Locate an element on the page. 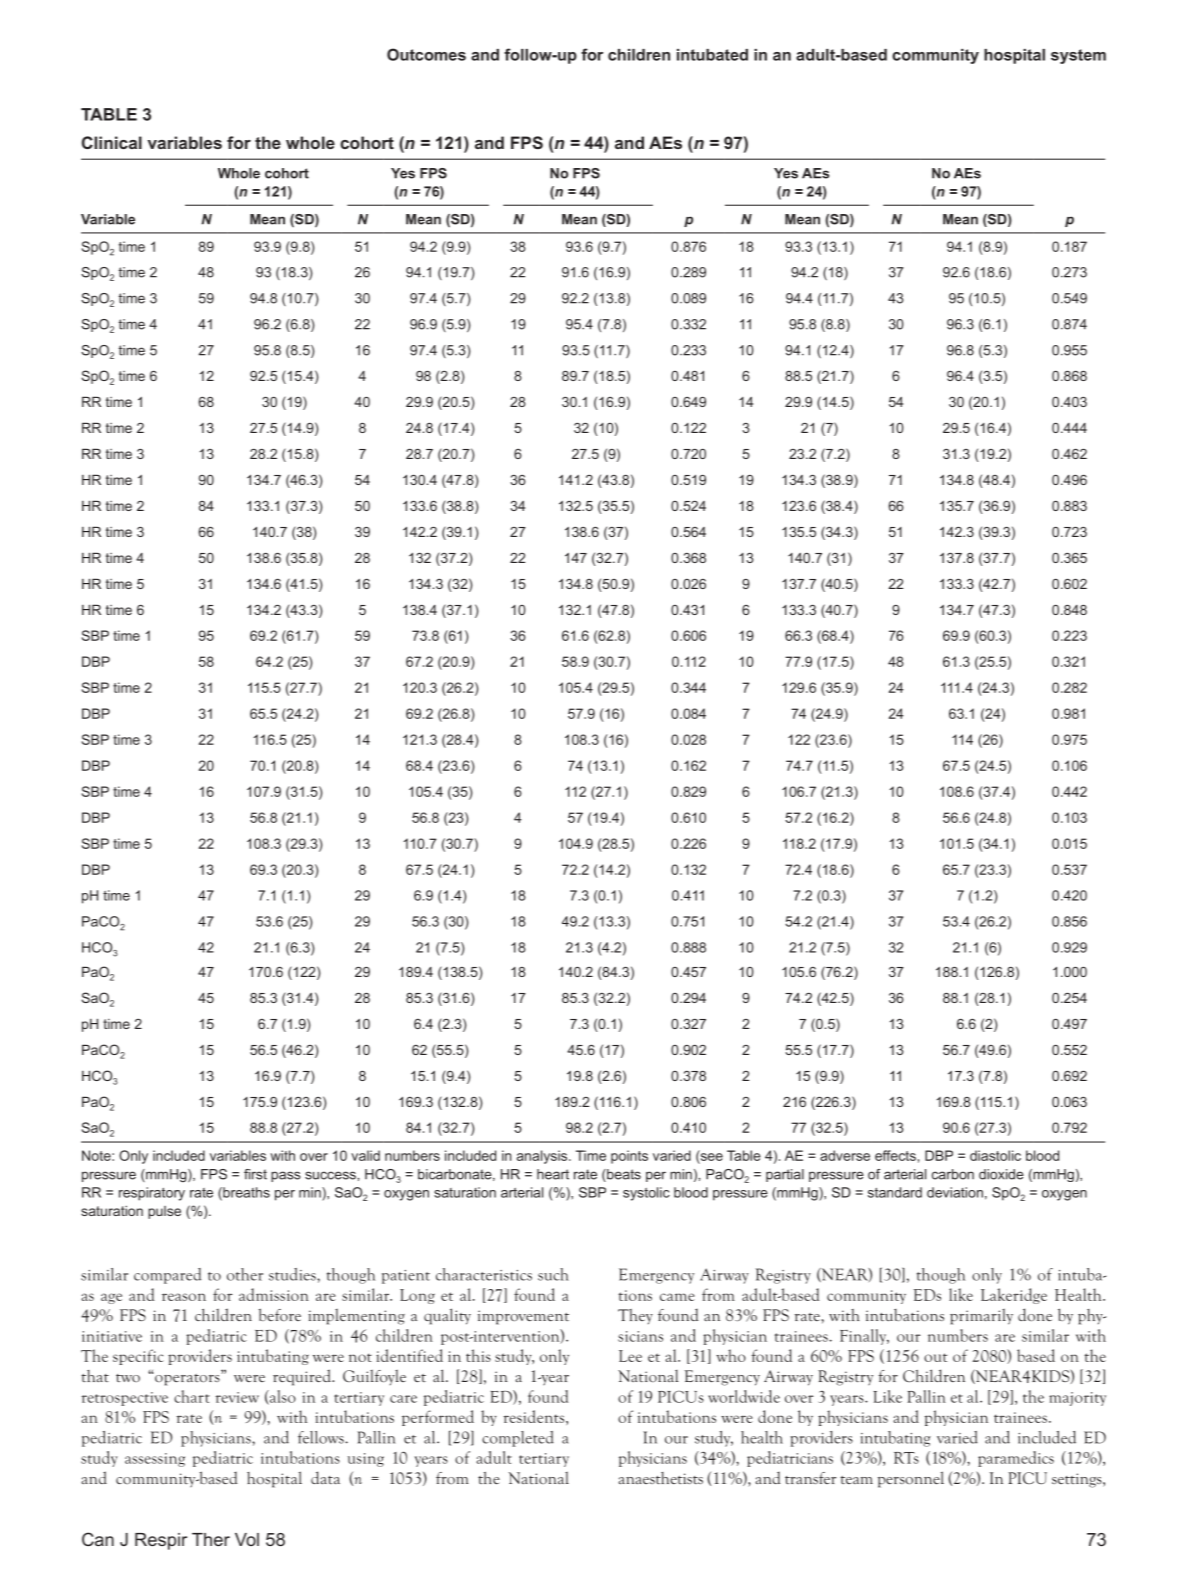  valid is located at coordinates (365, 1155).
